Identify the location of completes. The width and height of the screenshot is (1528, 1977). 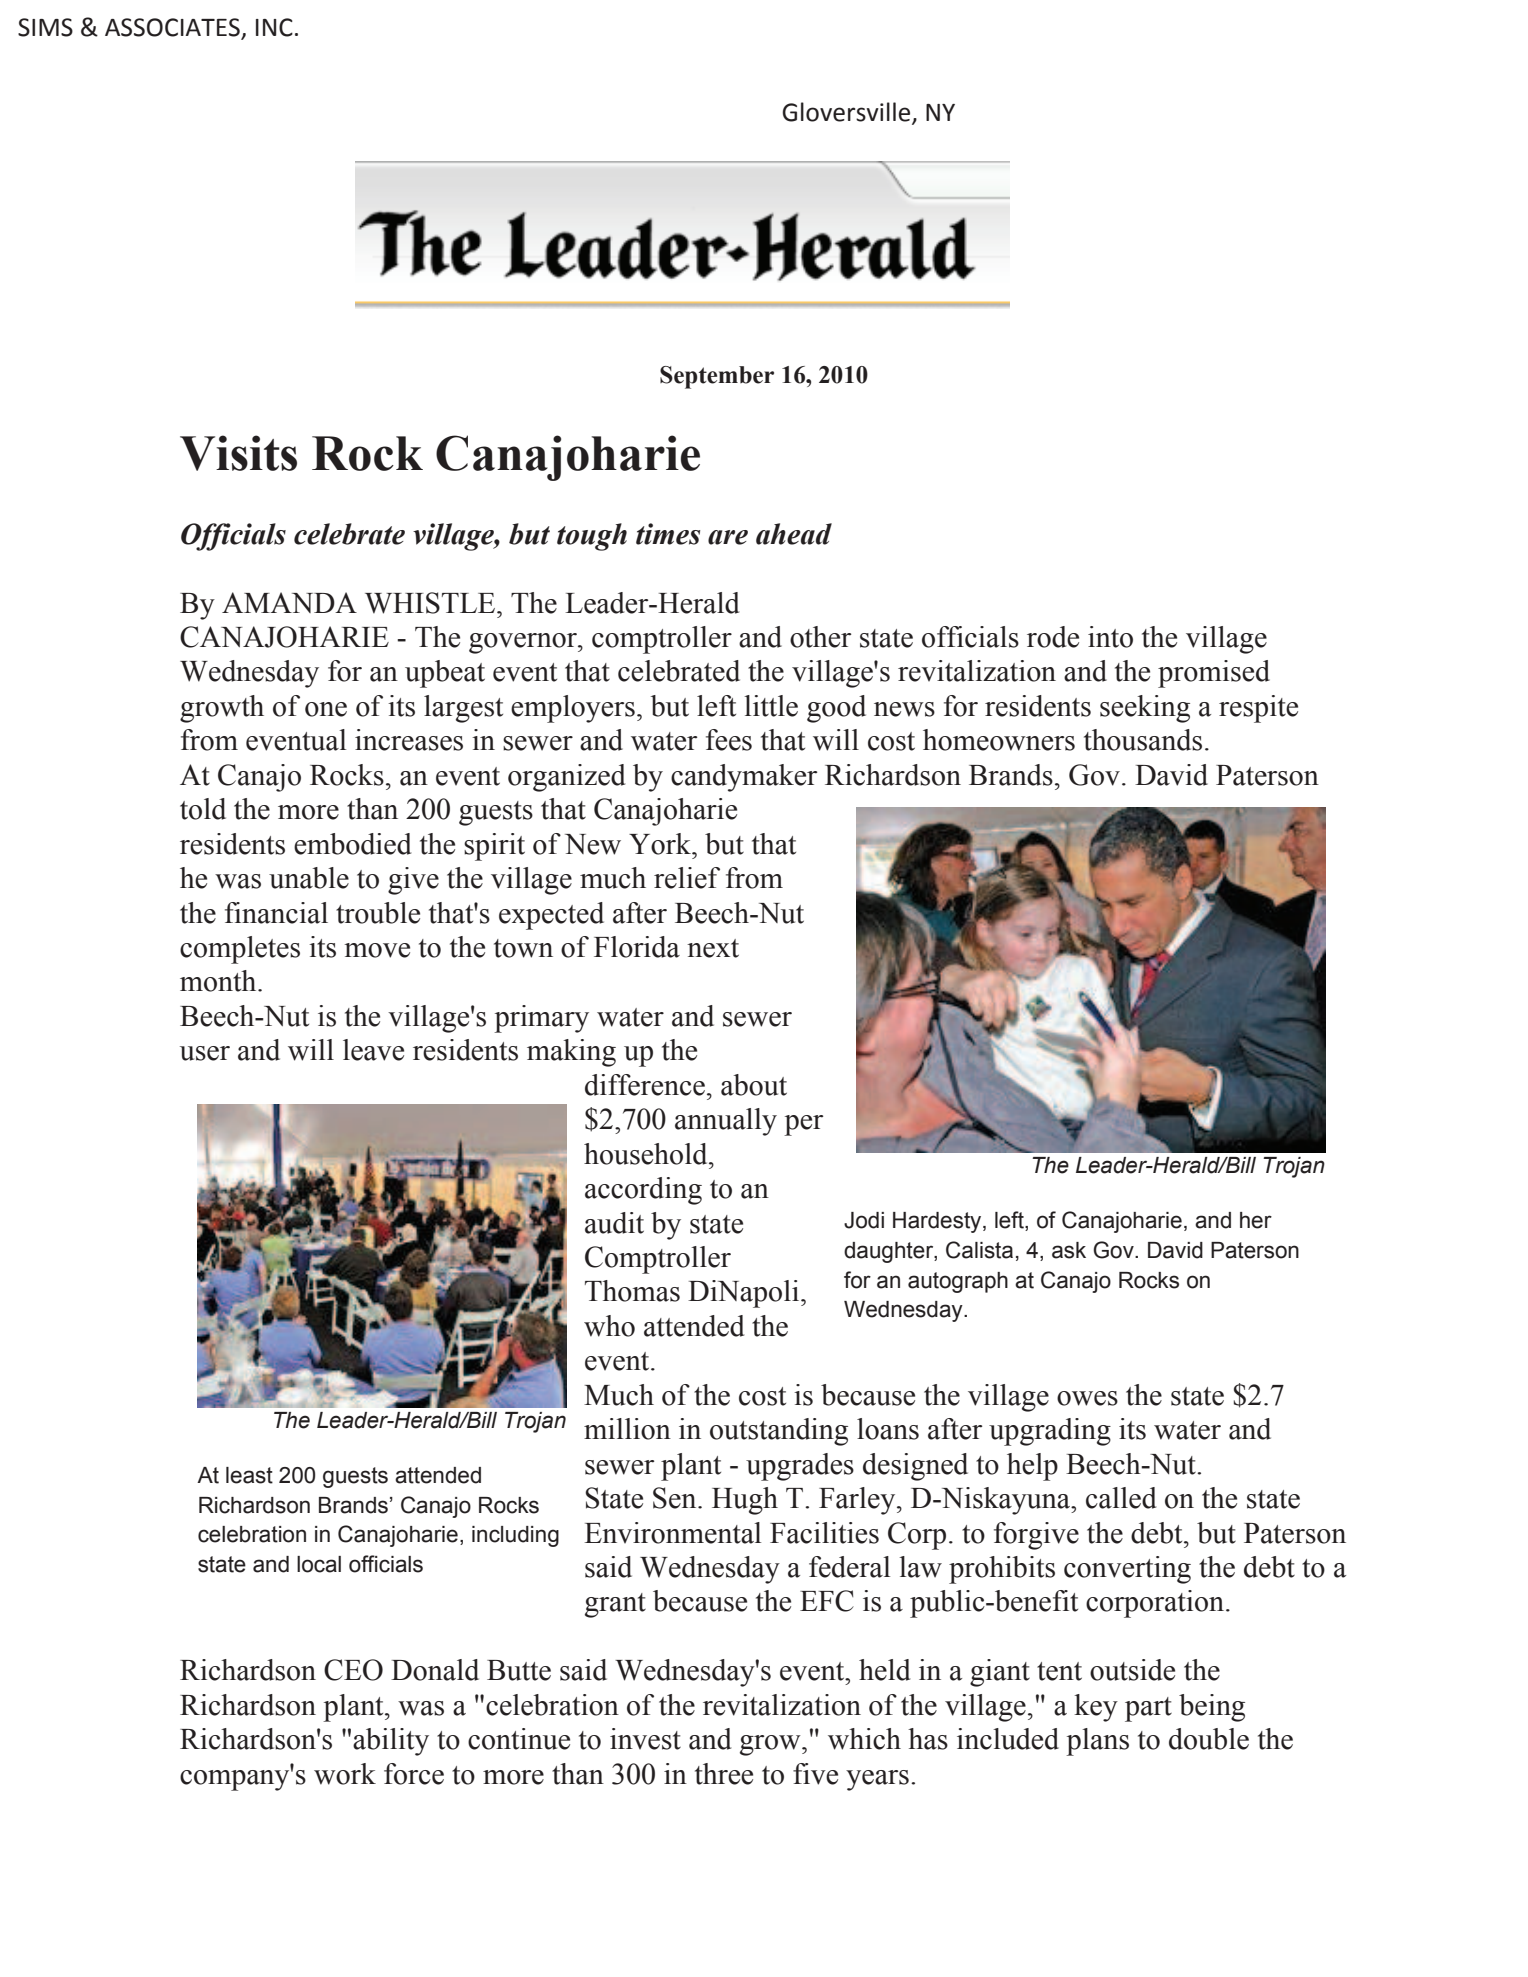
(240, 950).
